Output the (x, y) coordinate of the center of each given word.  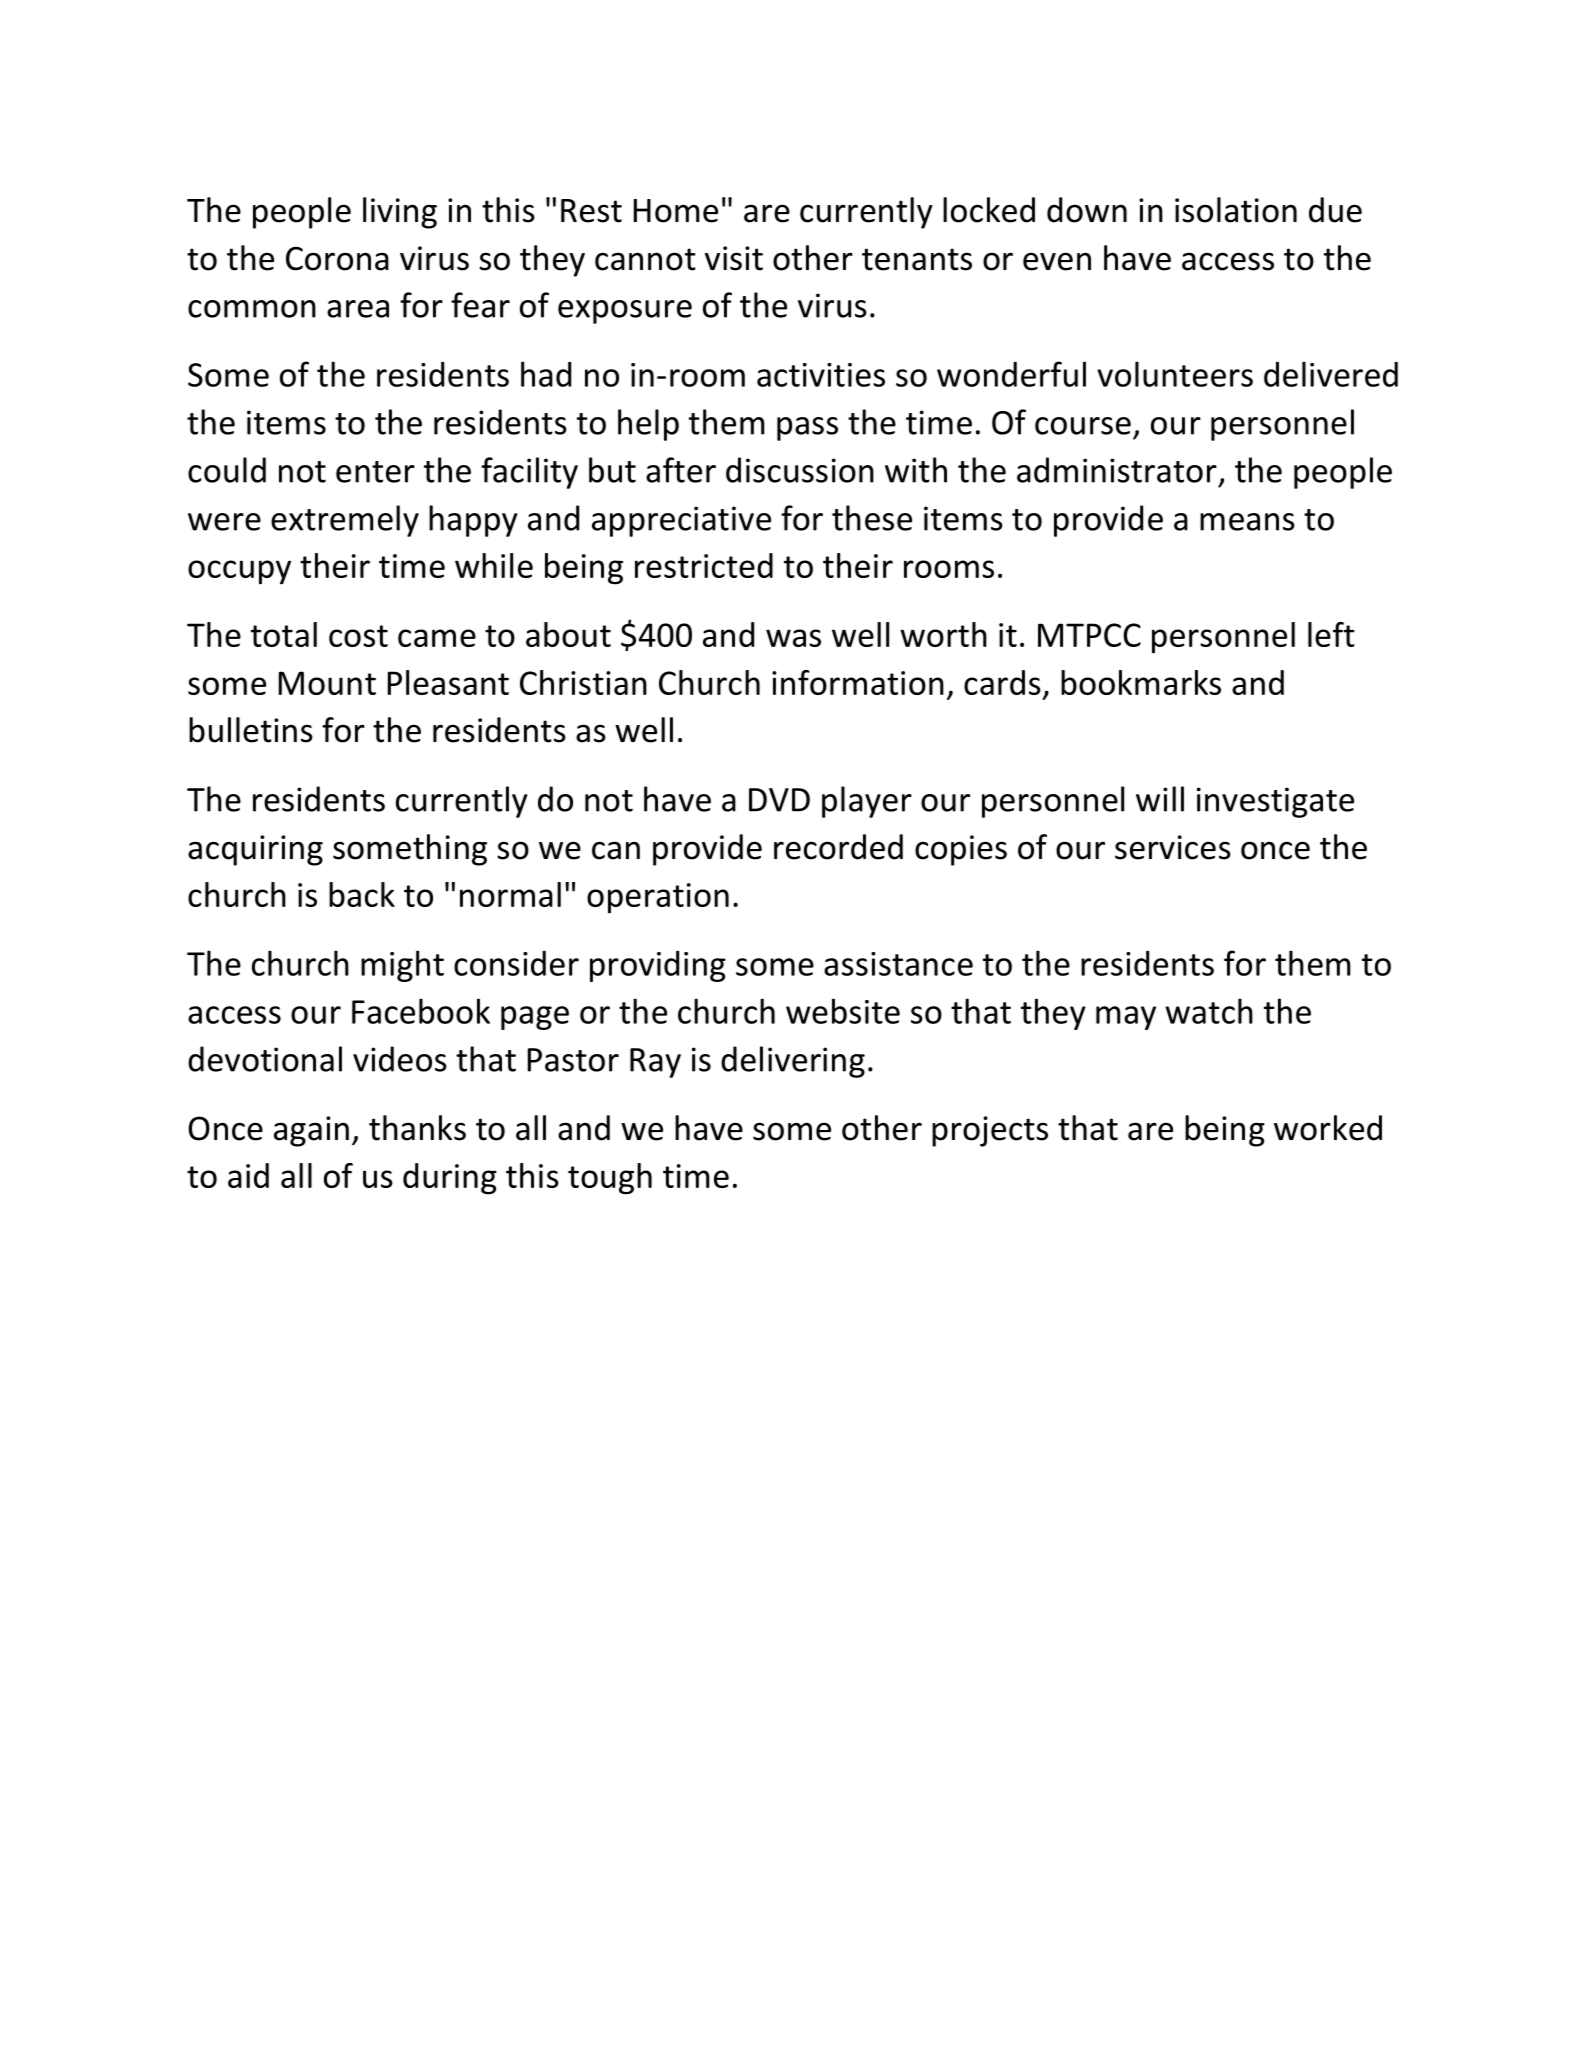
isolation (1236, 210)
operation (658, 898)
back (362, 894)
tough (610, 1179)
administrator (1117, 470)
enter (375, 472)
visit (734, 258)
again (311, 1131)
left (1331, 634)
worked (1328, 1128)
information (858, 682)
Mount (327, 683)
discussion (800, 470)
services (1173, 847)
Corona (337, 258)
